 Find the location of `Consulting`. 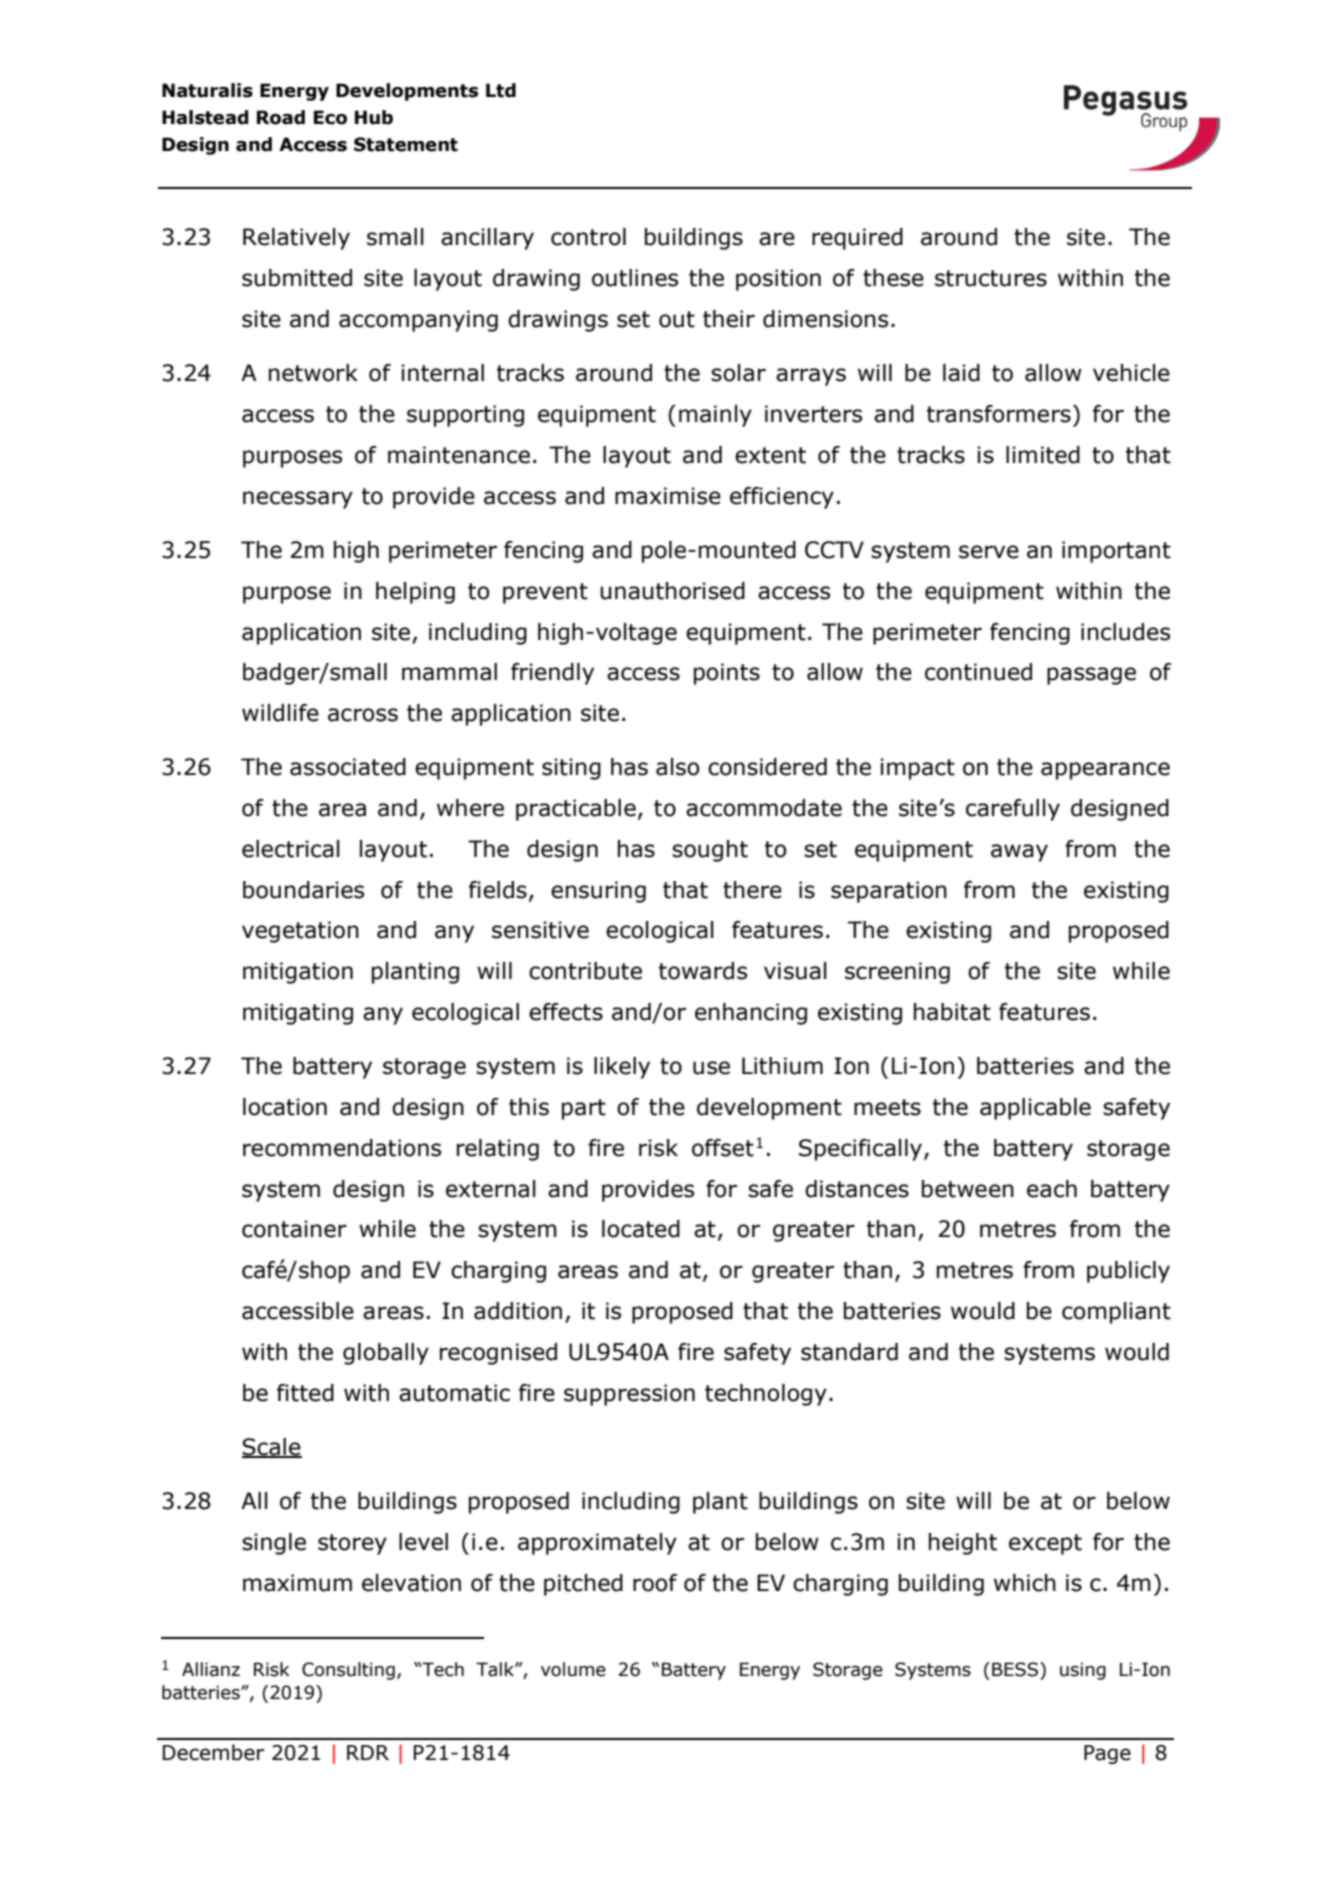

Consulting is located at coordinates (348, 1671).
